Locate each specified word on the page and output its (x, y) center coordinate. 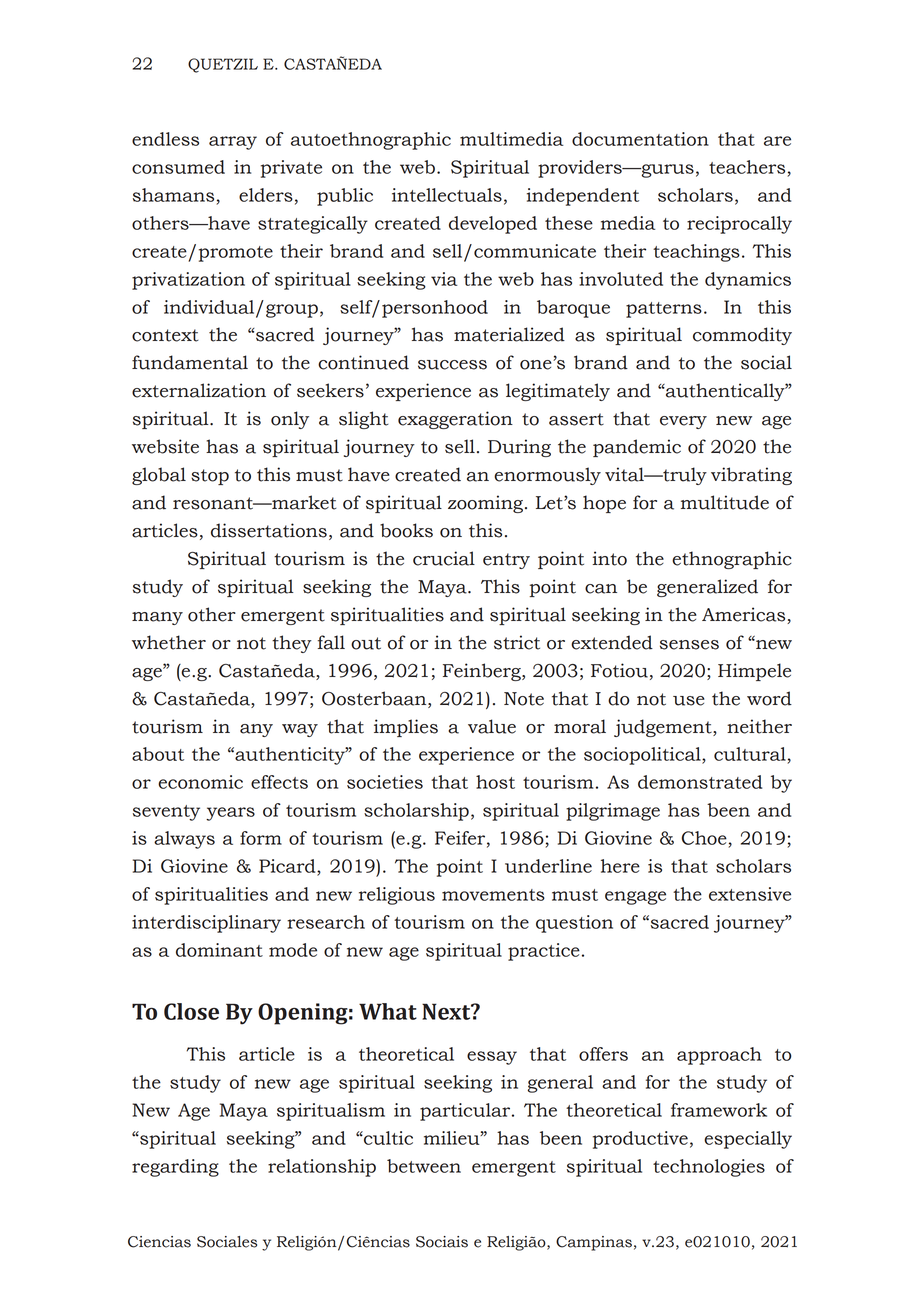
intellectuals (447, 195)
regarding (175, 1168)
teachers (747, 167)
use (689, 701)
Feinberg (483, 672)
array (233, 143)
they (292, 644)
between (424, 1166)
